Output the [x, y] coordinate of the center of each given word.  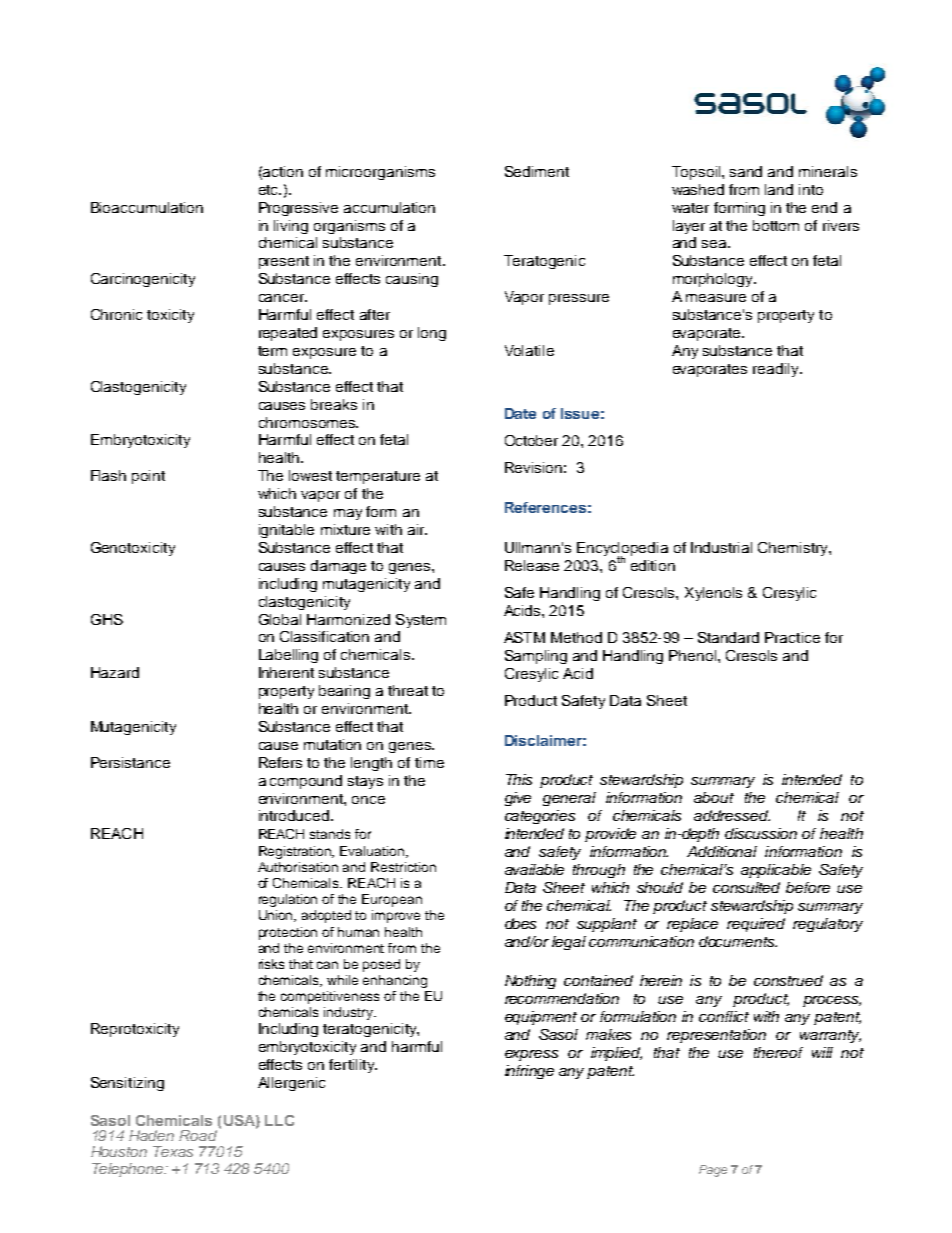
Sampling [536, 657]
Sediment [537, 171]
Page [713, 1171]
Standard [728, 637]
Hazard [115, 672]
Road [198, 1135]
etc [269, 190]
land [779, 189]
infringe [529, 1072]
